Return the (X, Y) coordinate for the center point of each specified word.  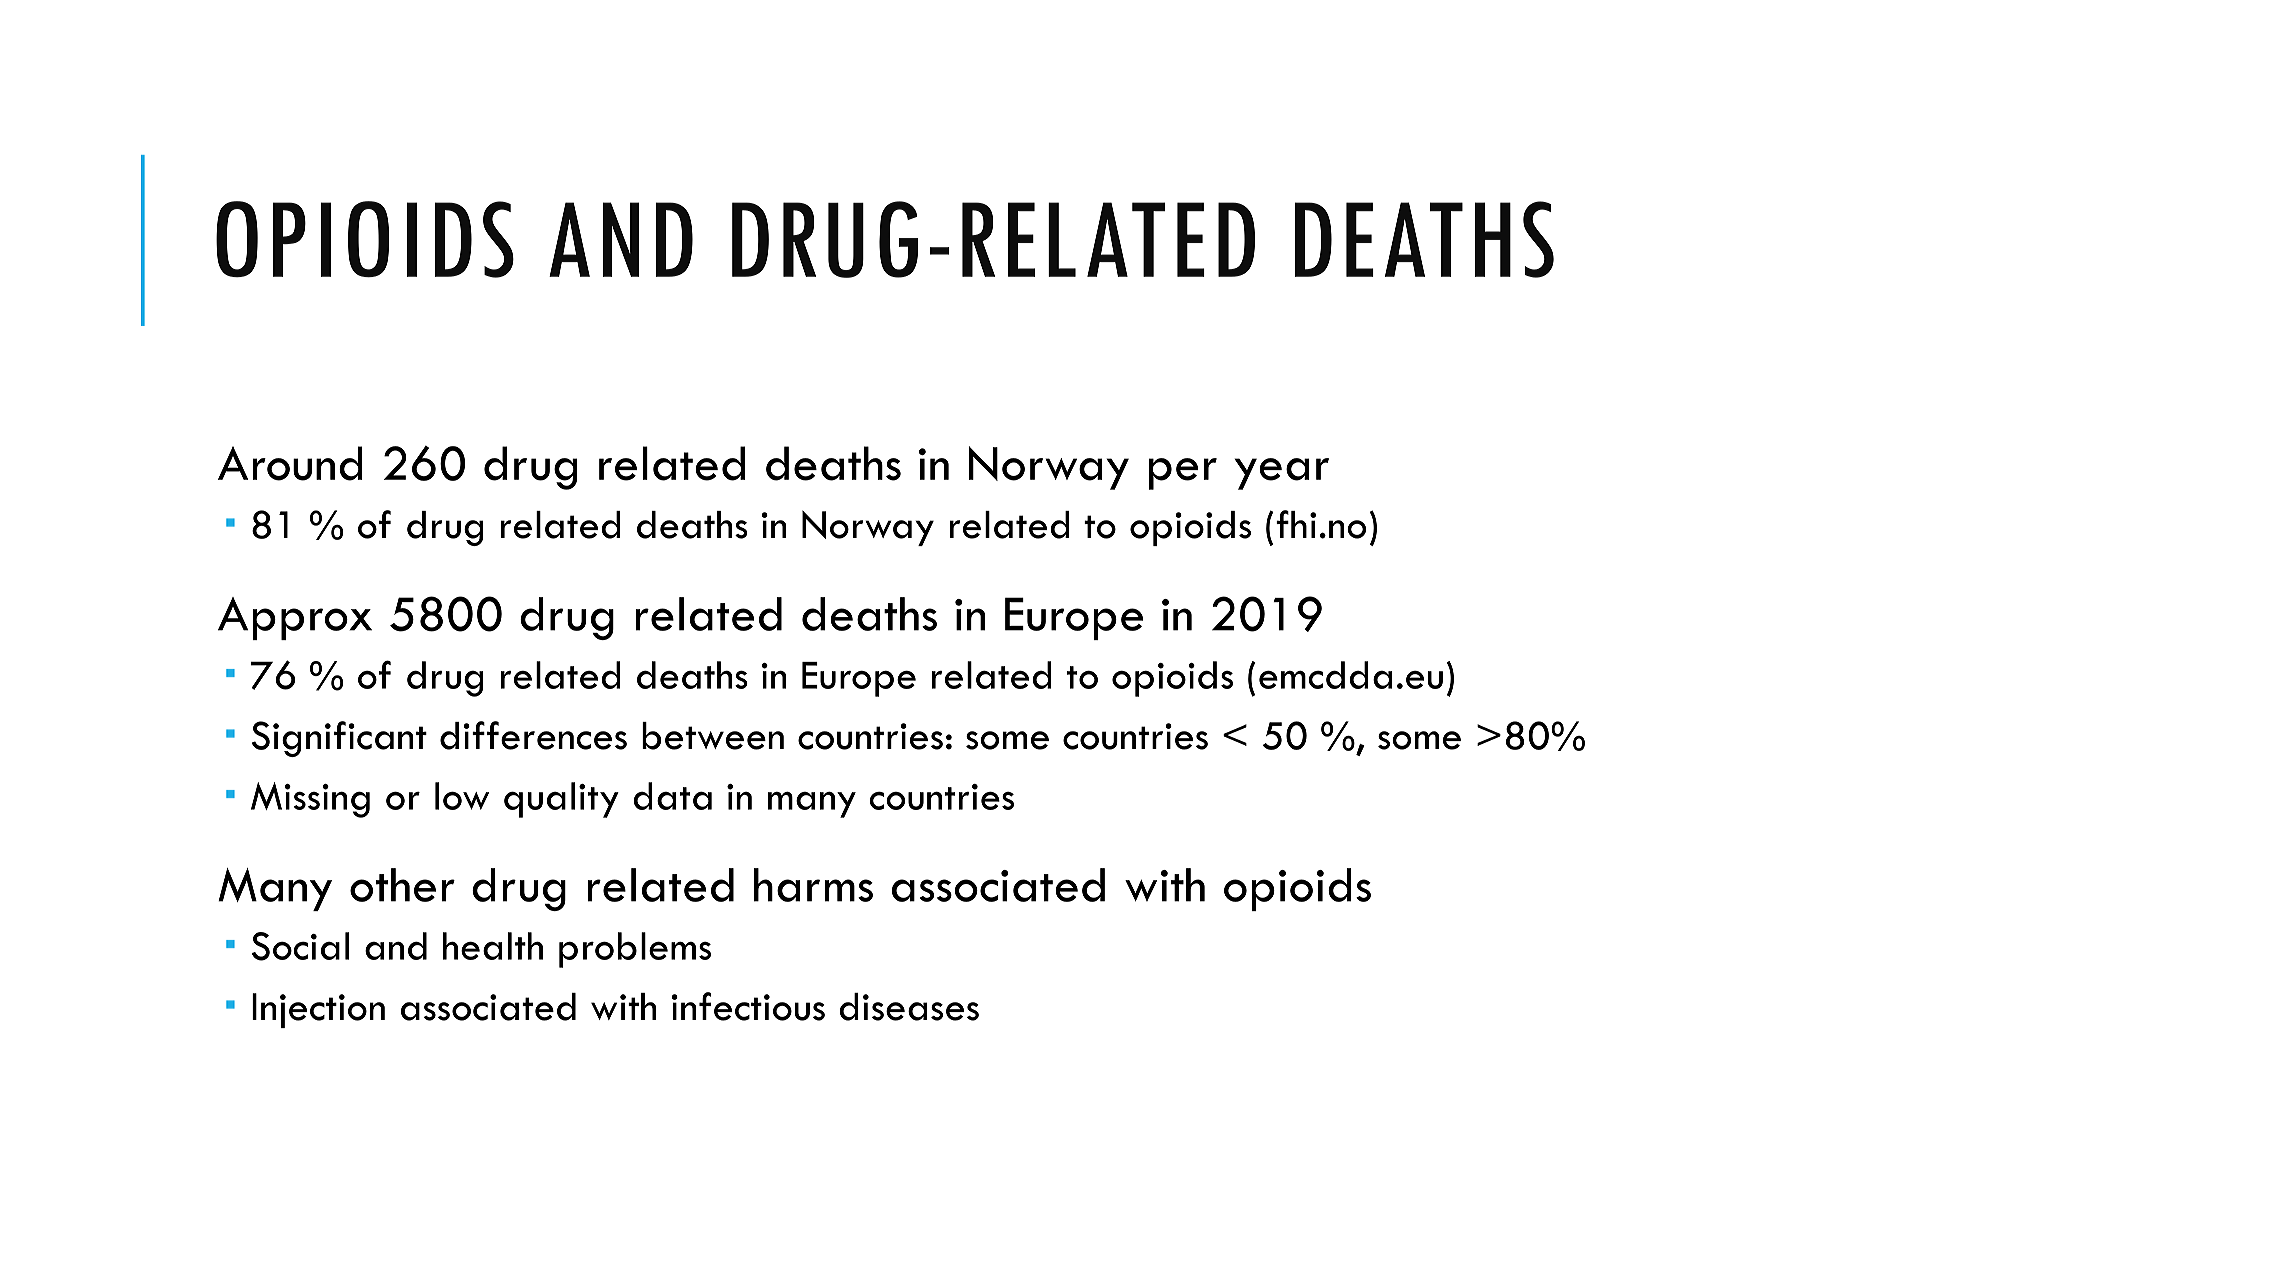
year (1282, 474)
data (672, 796)
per (1183, 474)
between (713, 736)
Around (290, 463)
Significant (339, 739)
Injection (318, 1010)
